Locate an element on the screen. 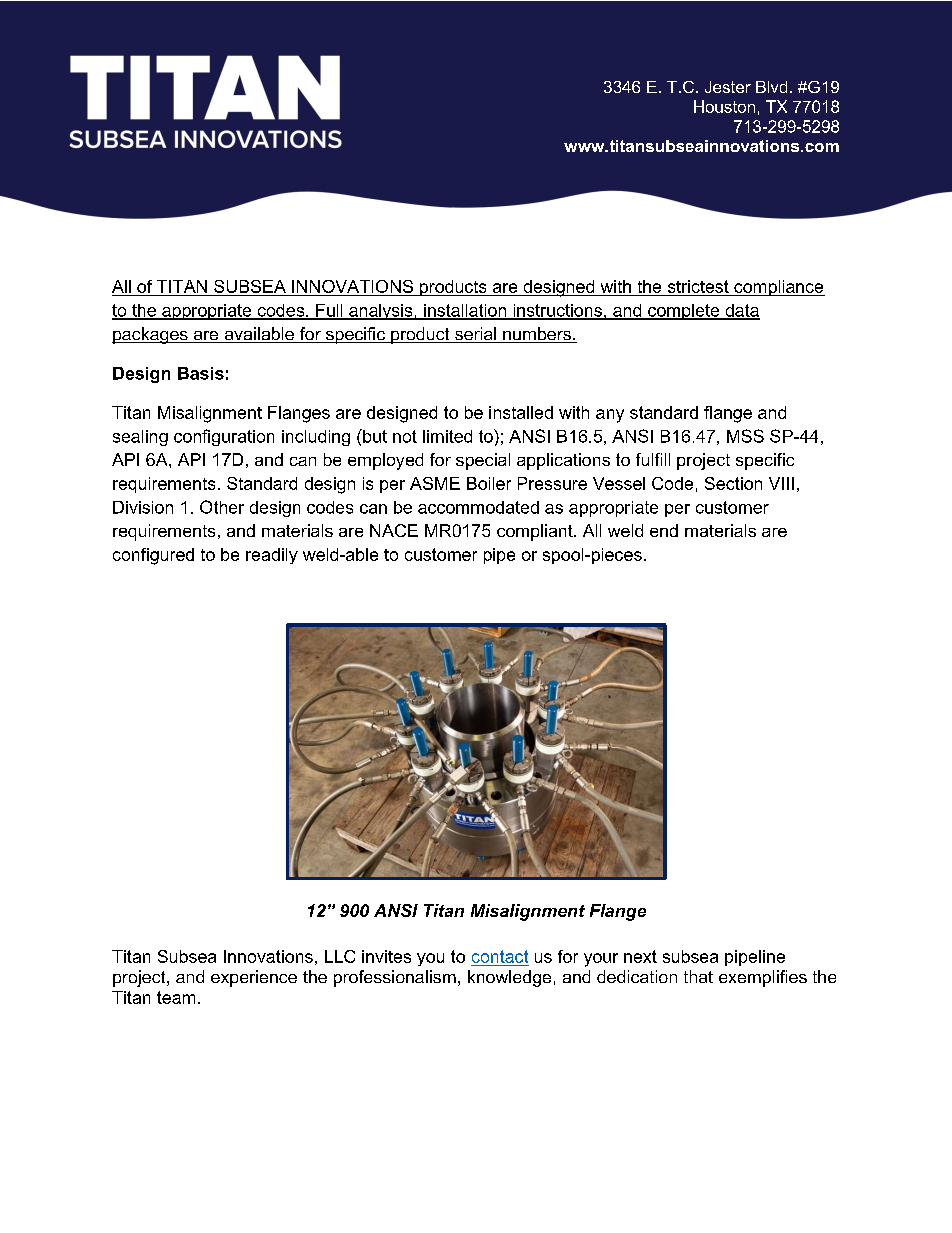  Full is located at coordinates (329, 311).
